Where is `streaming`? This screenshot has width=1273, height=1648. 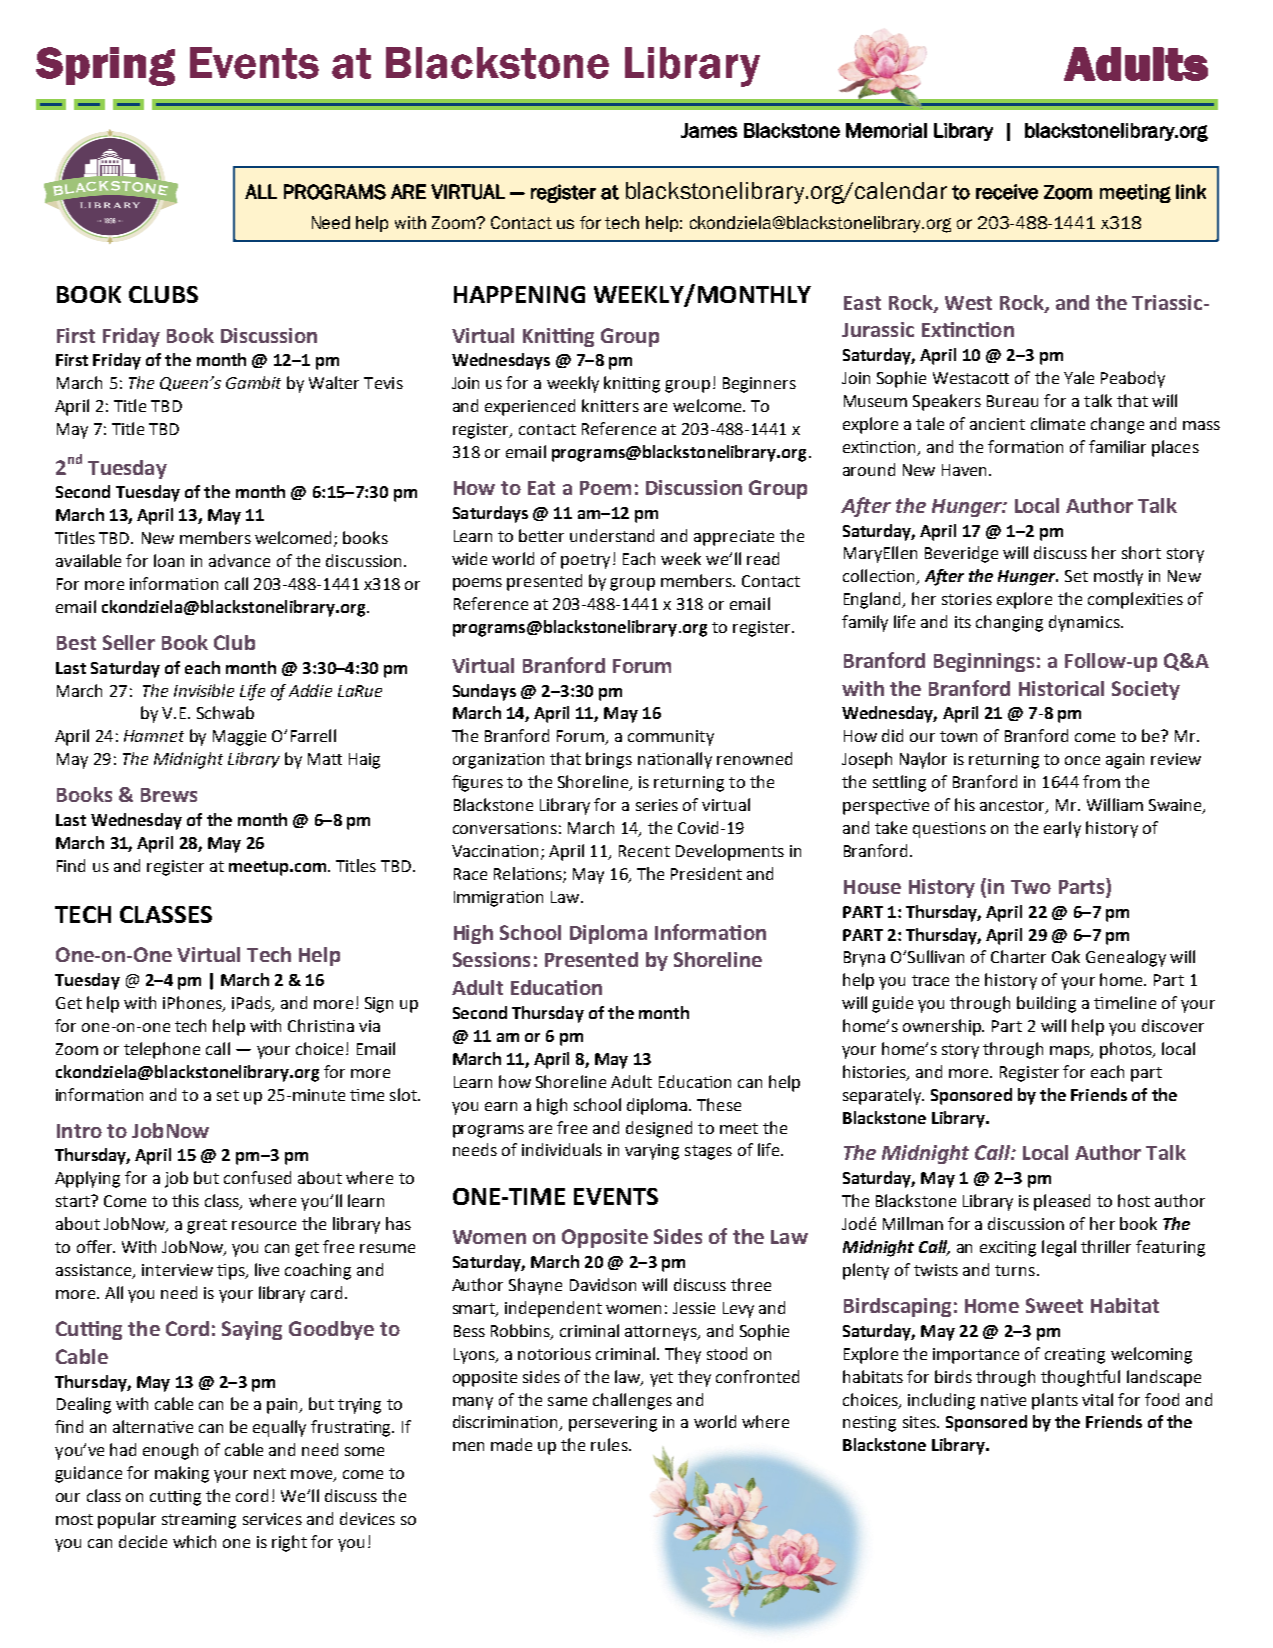 streaming is located at coordinates (199, 1521).
